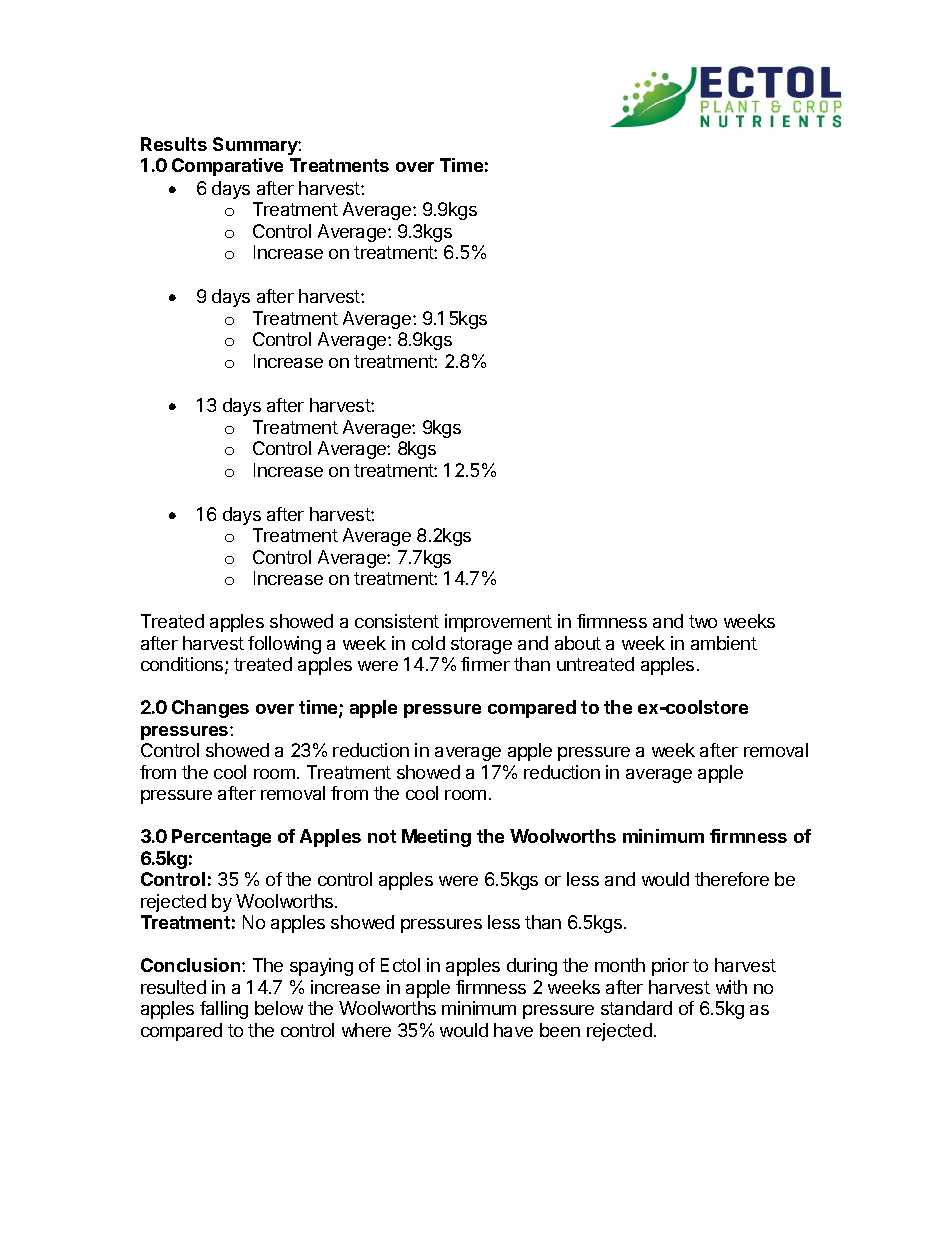 The width and height of the screenshot is (952, 1233). Describe the element at coordinates (227, 167) in the screenshot. I see `Comparative` at that location.
